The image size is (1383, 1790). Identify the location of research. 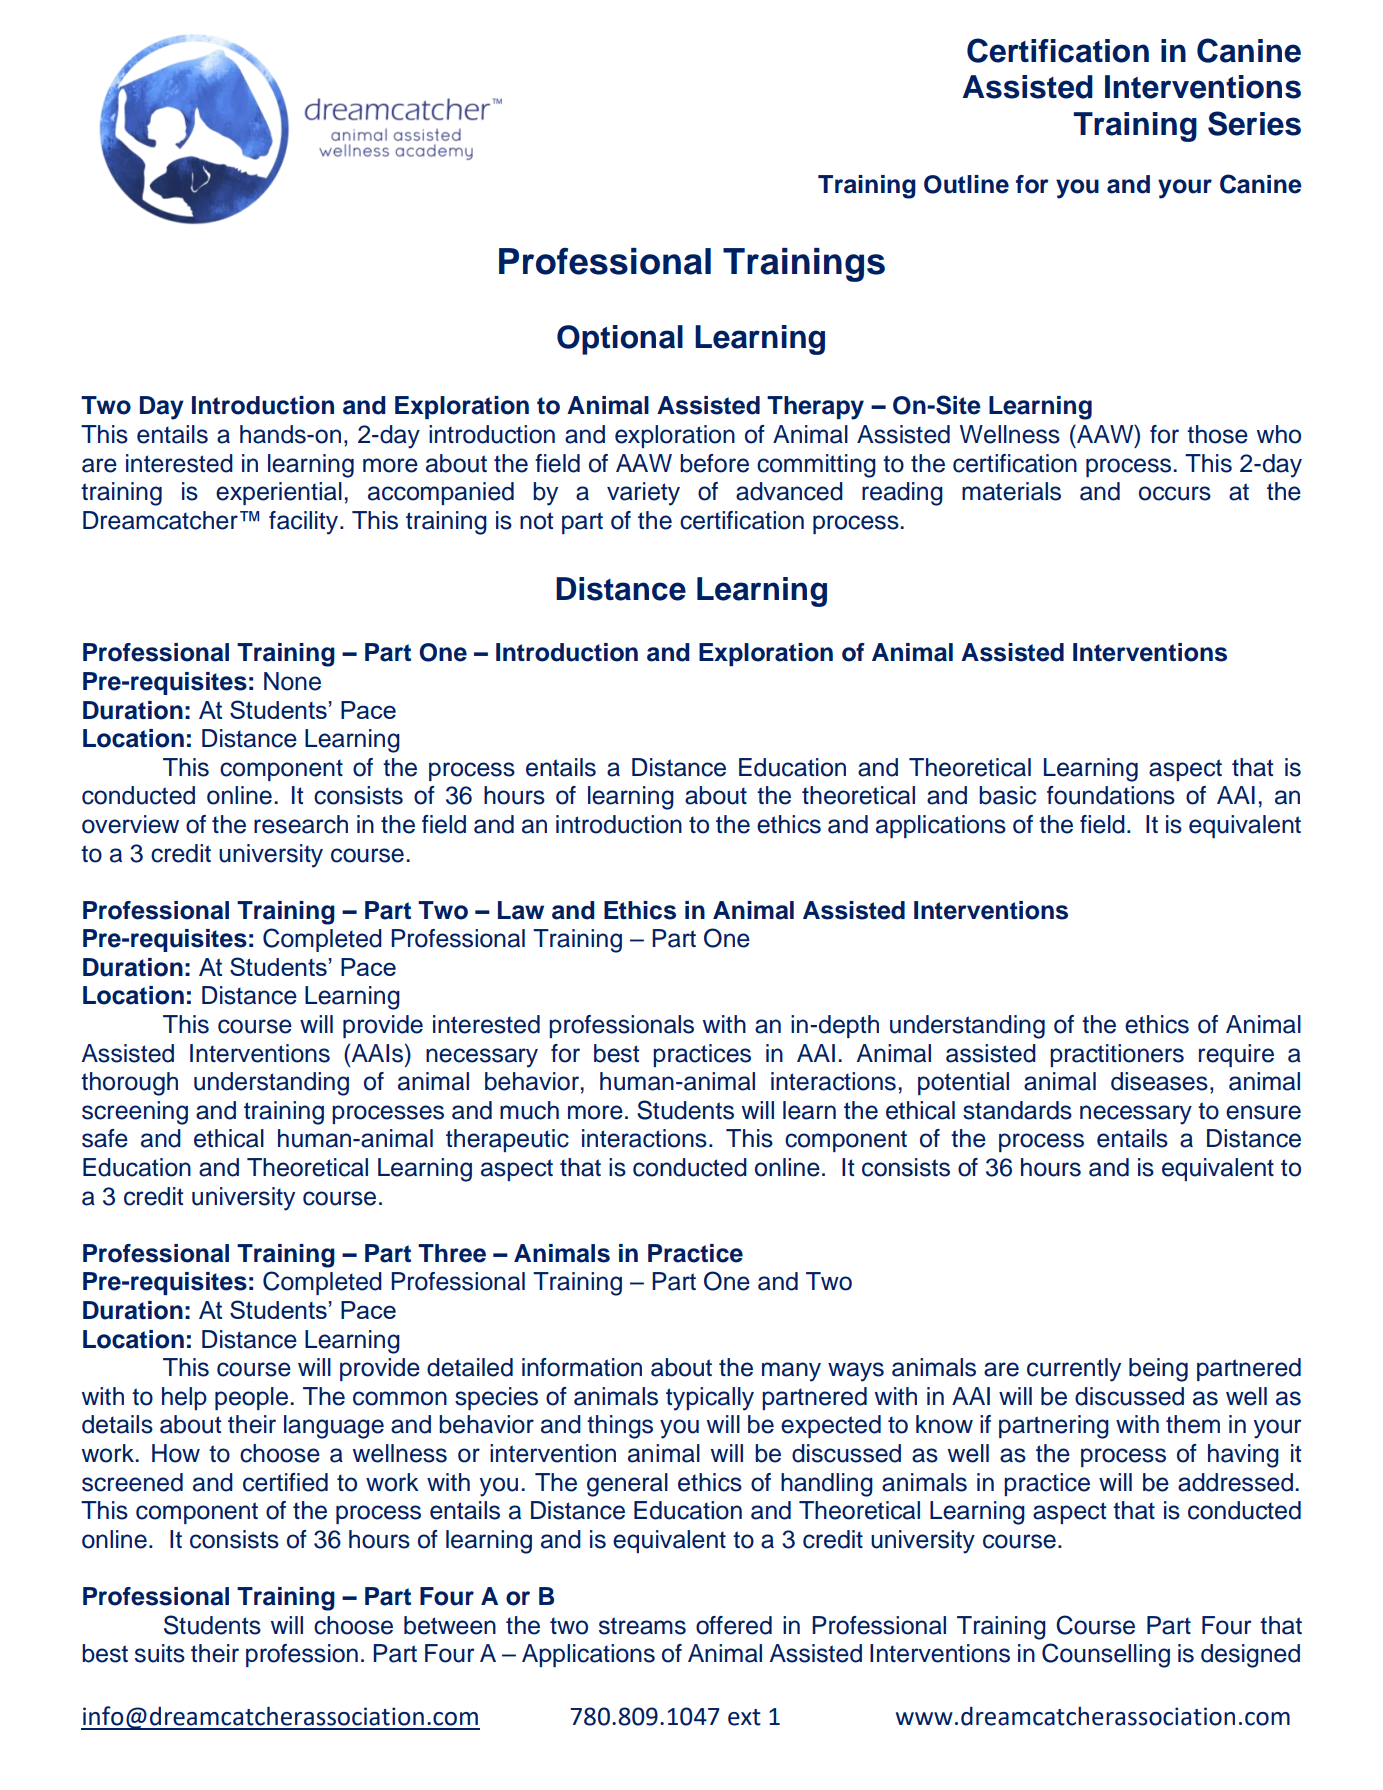
(301, 824).
